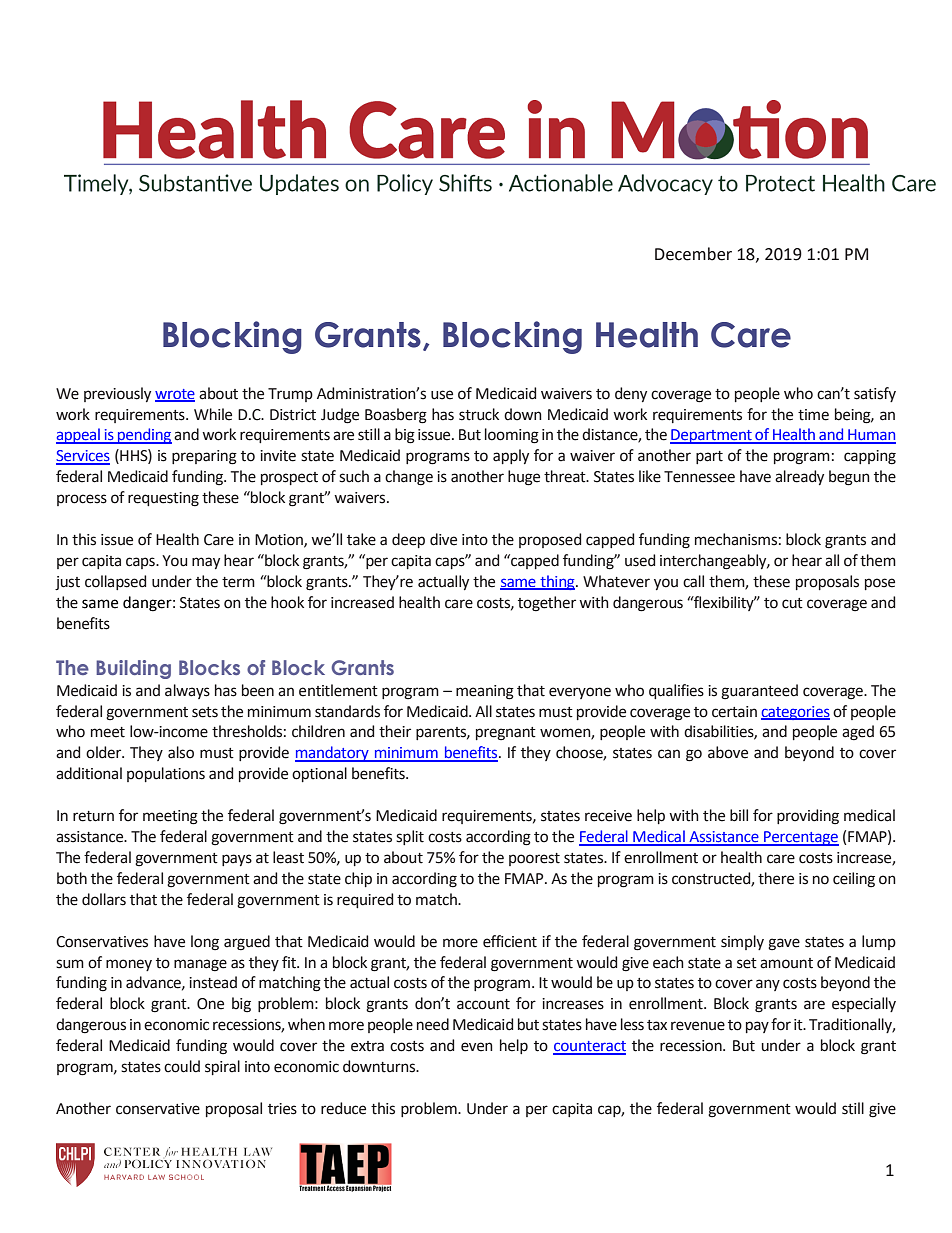 This document has width=952, height=1233. I want to click on could, so click(182, 1066).
